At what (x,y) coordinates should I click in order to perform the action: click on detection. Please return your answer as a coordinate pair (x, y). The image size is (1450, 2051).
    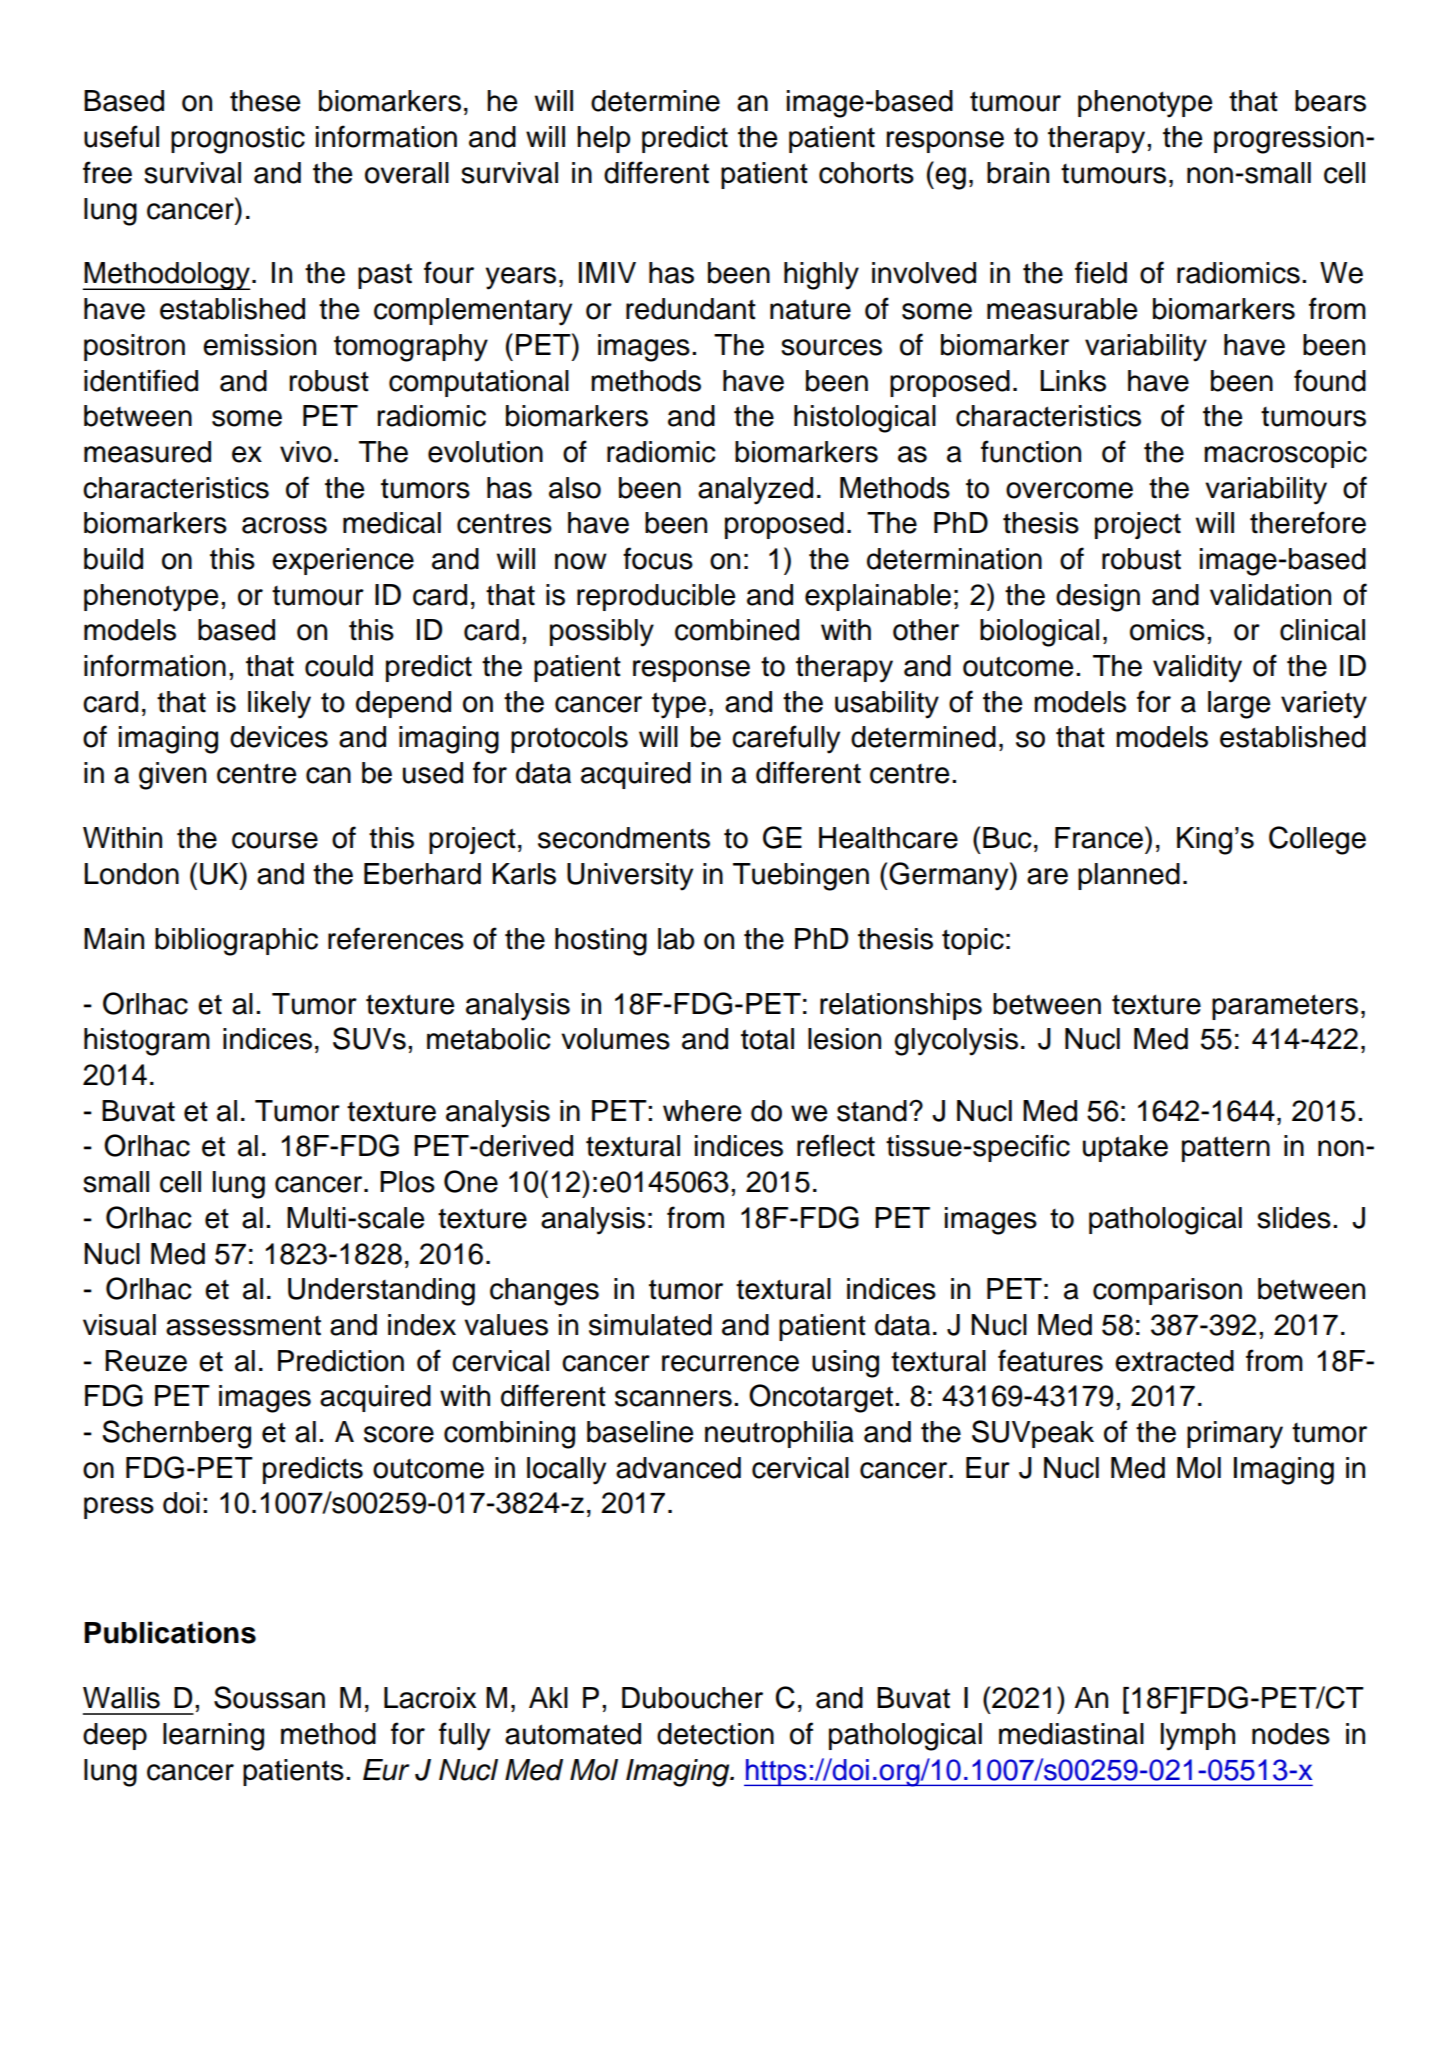
    Looking at the image, I should click on (715, 1734).
